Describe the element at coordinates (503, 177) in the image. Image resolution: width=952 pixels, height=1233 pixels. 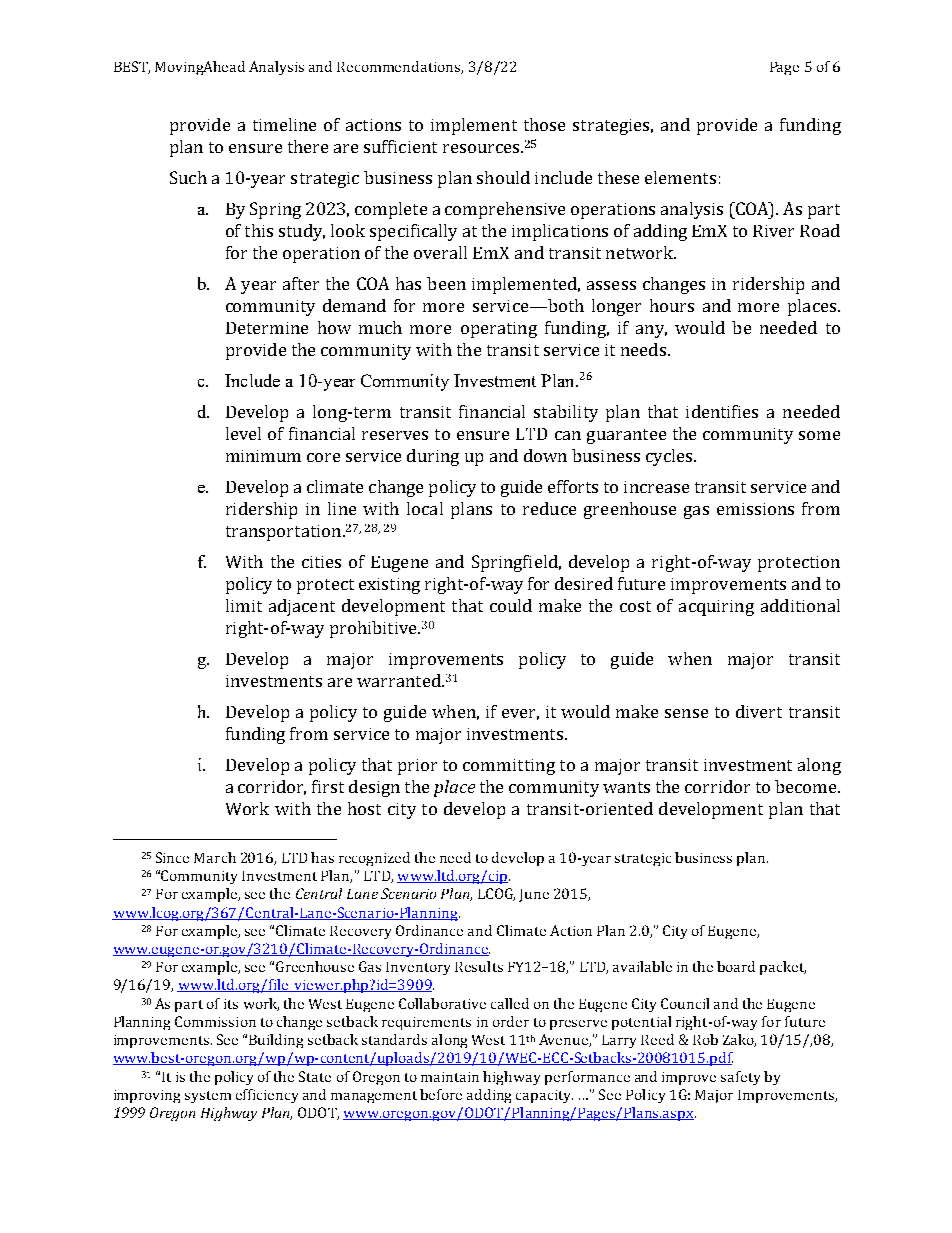
I see `should` at that location.
